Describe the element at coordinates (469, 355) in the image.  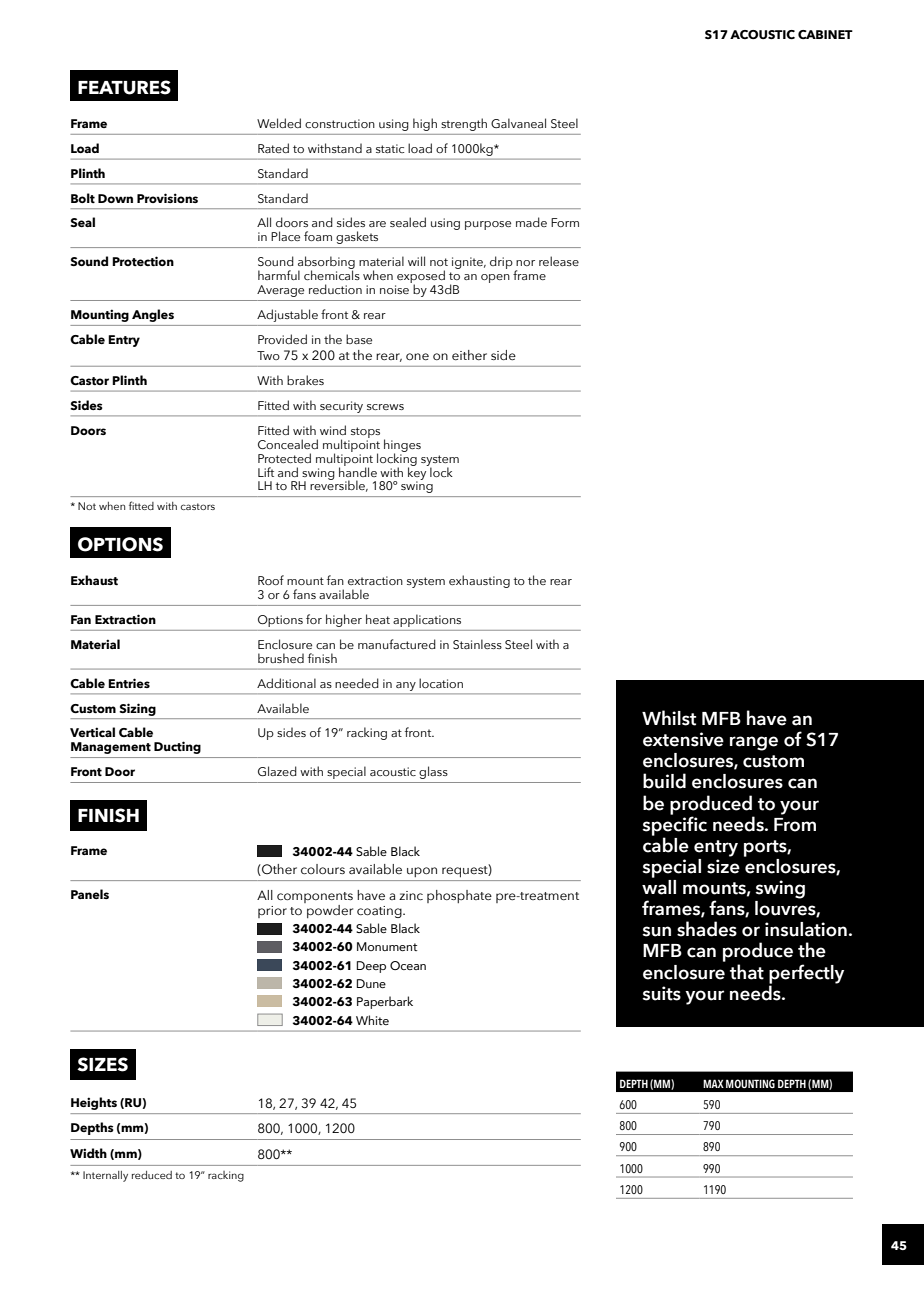
I see `either` at that location.
